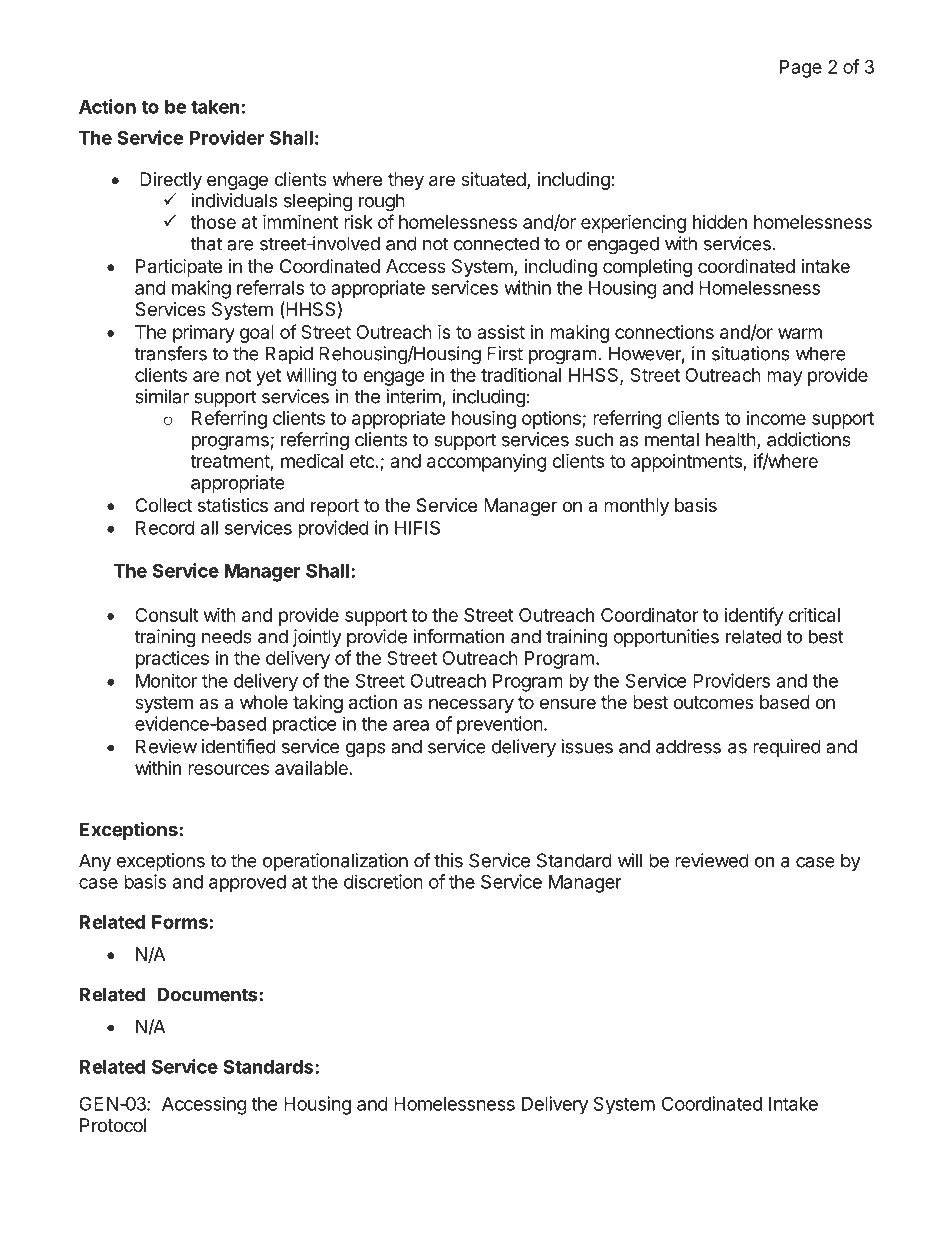  I want to click on Consult, so click(167, 615).
